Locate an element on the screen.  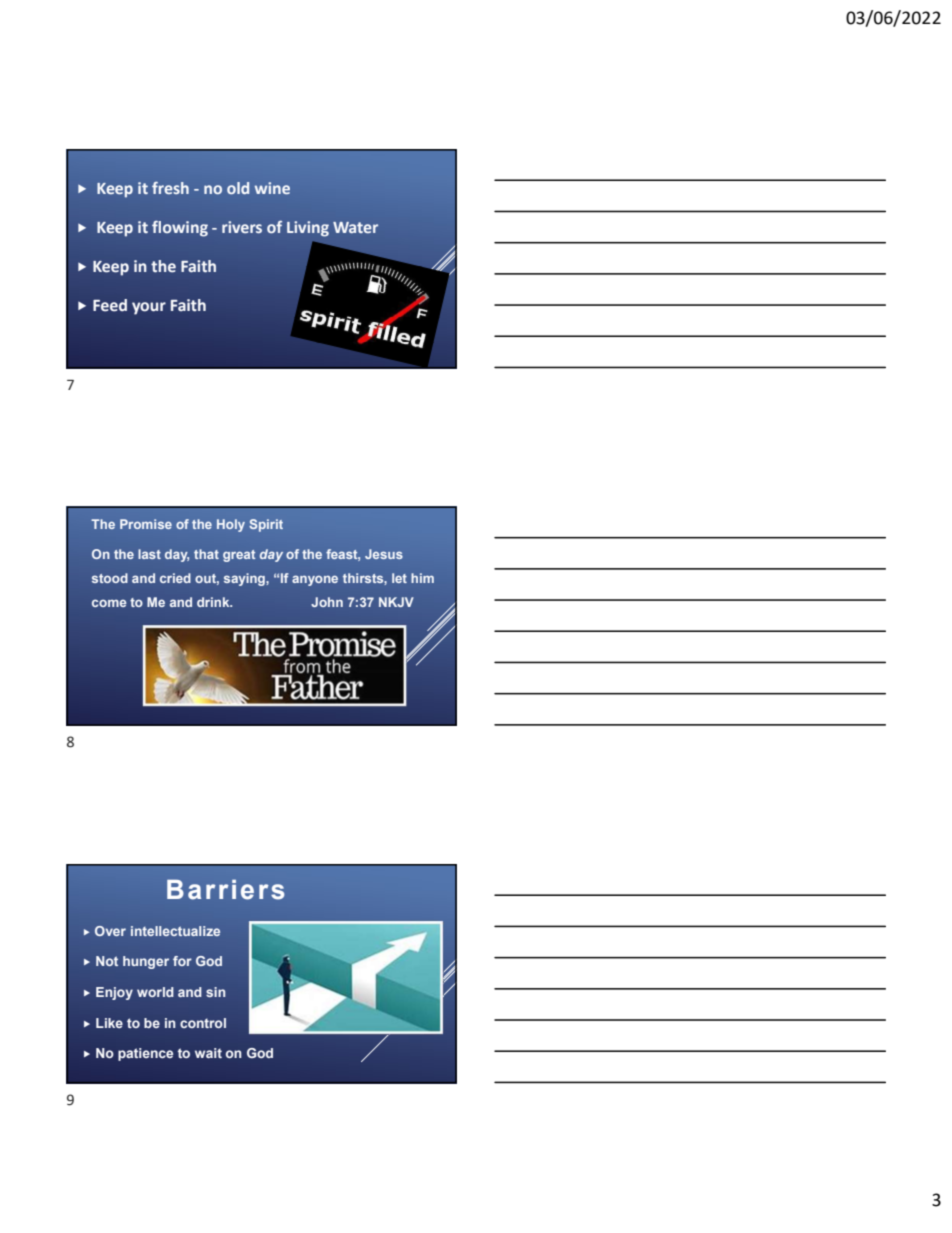
Water is located at coordinates (355, 227).
